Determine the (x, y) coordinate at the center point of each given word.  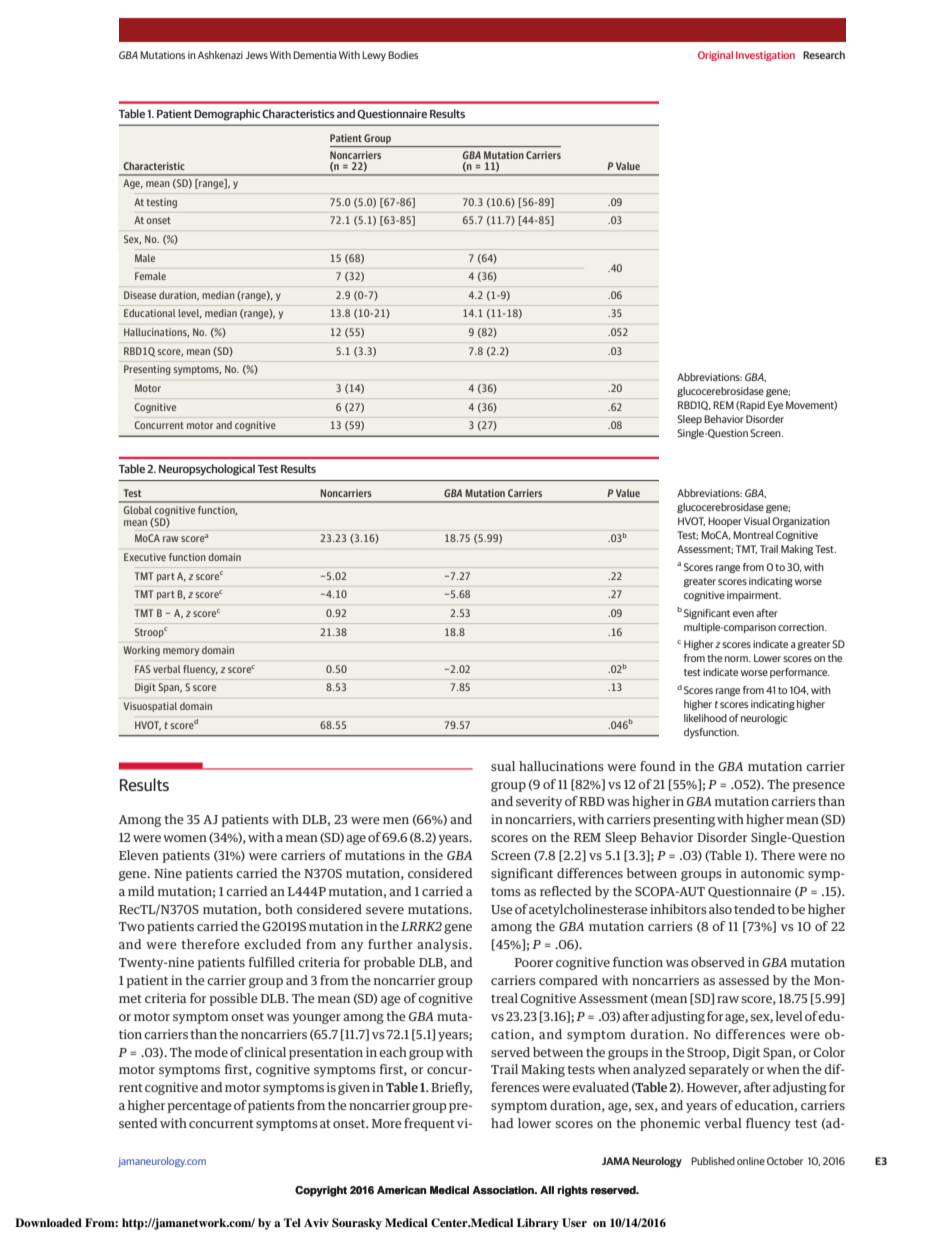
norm (737, 659)
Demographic (227, 115)
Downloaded (48, 1222)
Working (141, 651)
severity (539, 802)
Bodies (403, 55)
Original (715, 56)
